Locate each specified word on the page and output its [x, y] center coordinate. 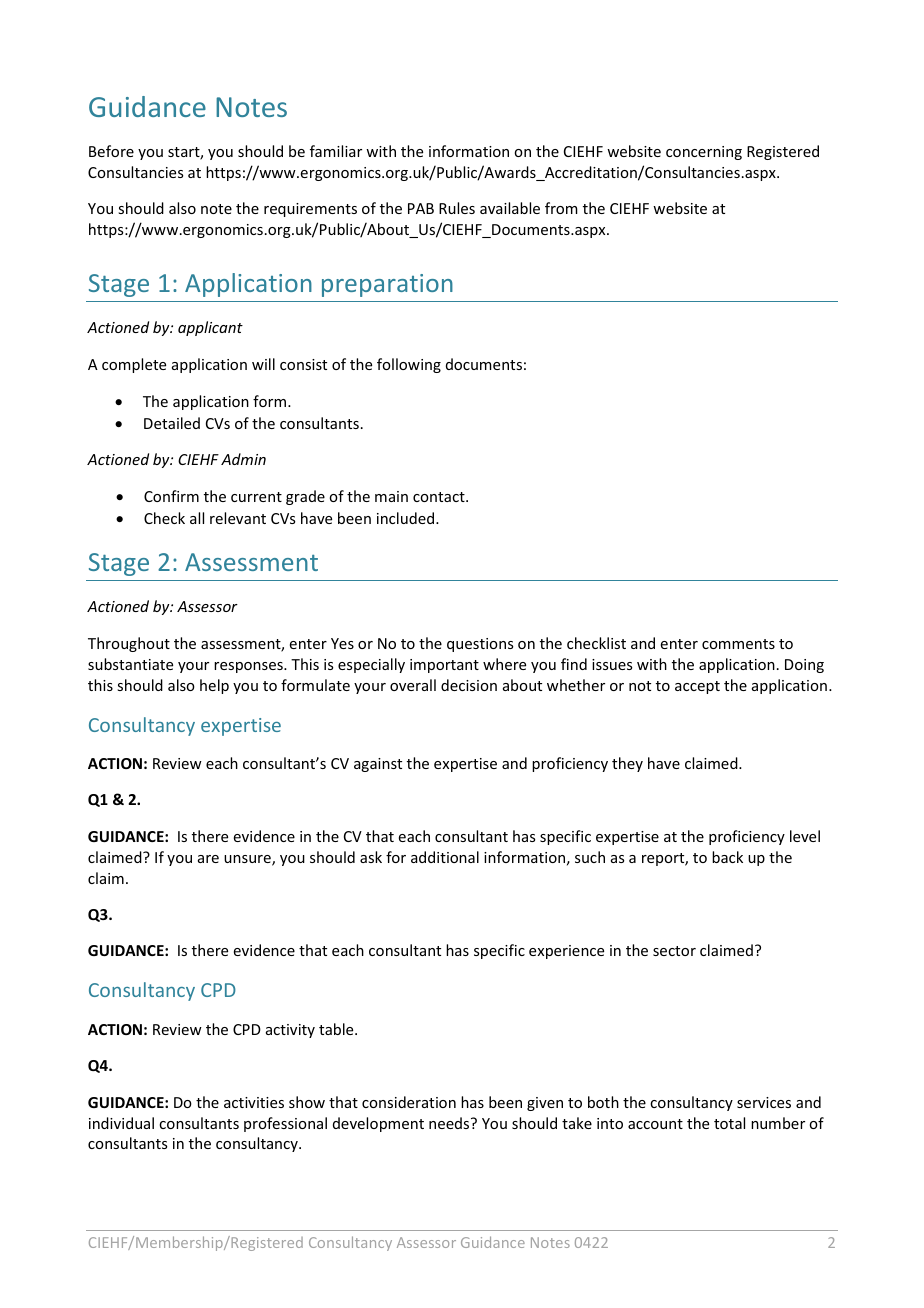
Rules [457, 208]
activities [254, 1102]
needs [450, 1123]
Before [111, 151]
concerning [704, 153]
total [729, 1123]
